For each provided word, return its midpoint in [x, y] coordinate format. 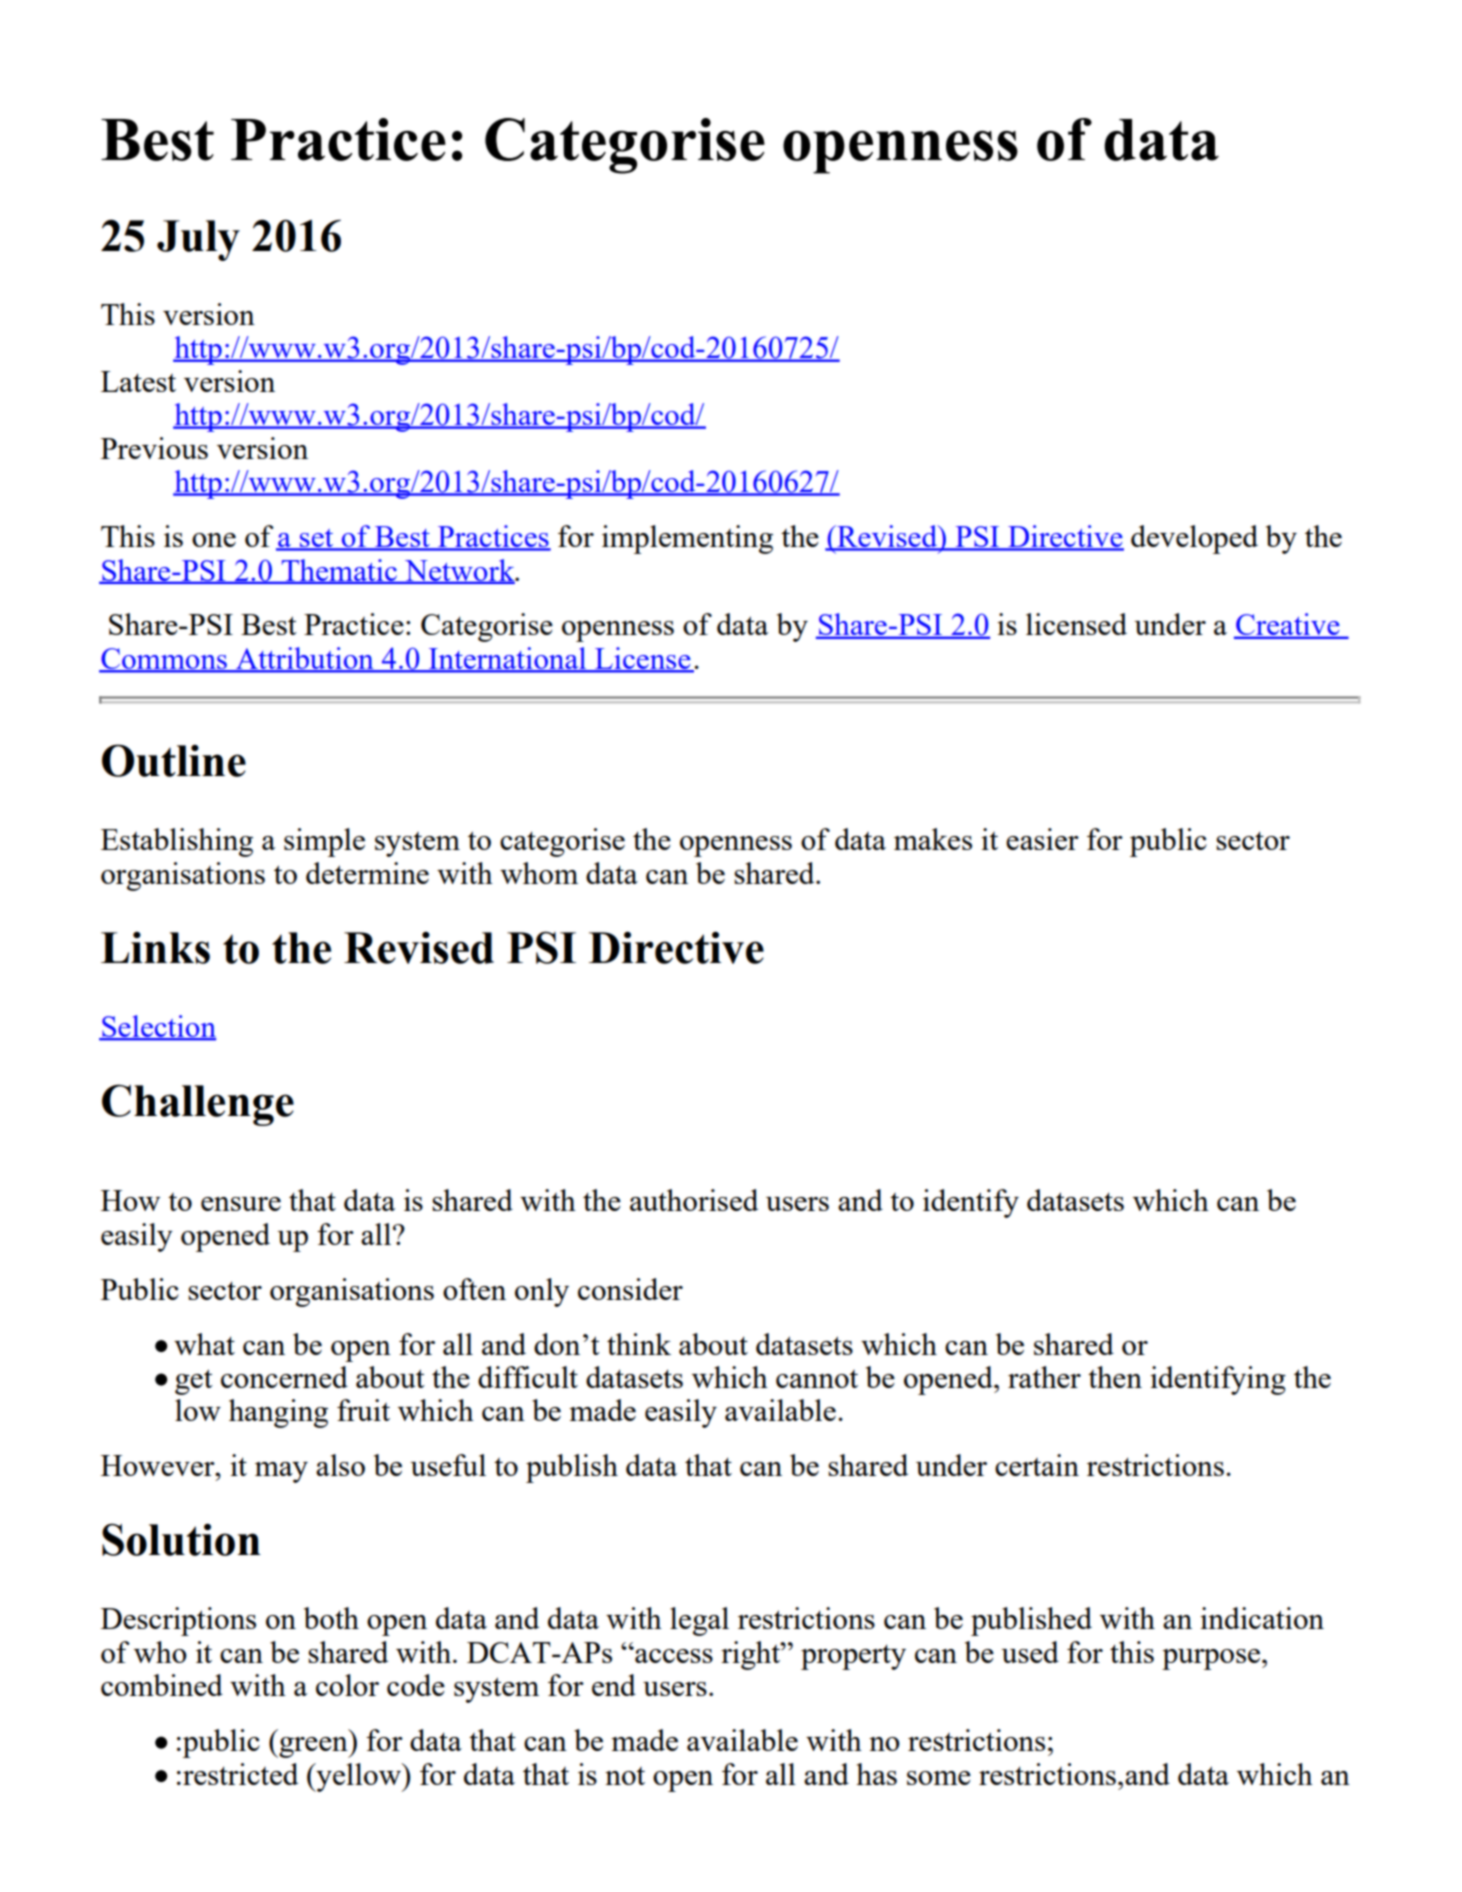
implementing [687, 539]
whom [539, 873]
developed [1194, 539]
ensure [241, 1204]
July [198, 240]
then [1115, 1377]
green [313, 1747]
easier [1042, 839]
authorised [694, 1200]
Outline [174, 760]
